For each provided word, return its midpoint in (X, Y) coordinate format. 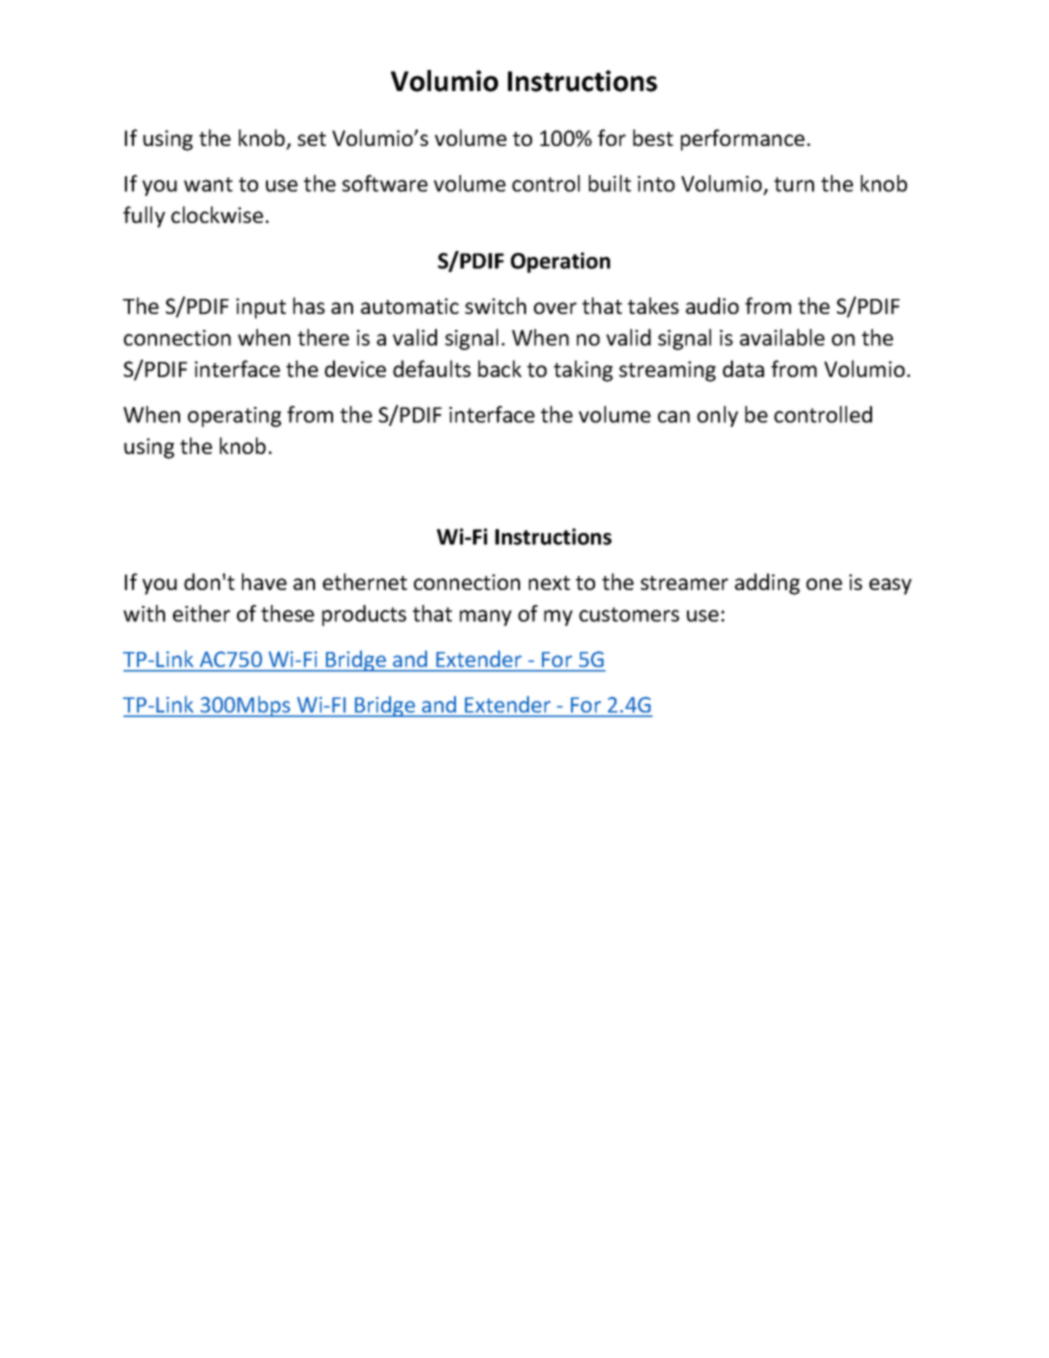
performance (743, 140)
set (312, 139)
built (610, 183)
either (201, 613)
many (486, 618)
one (824, 584)
